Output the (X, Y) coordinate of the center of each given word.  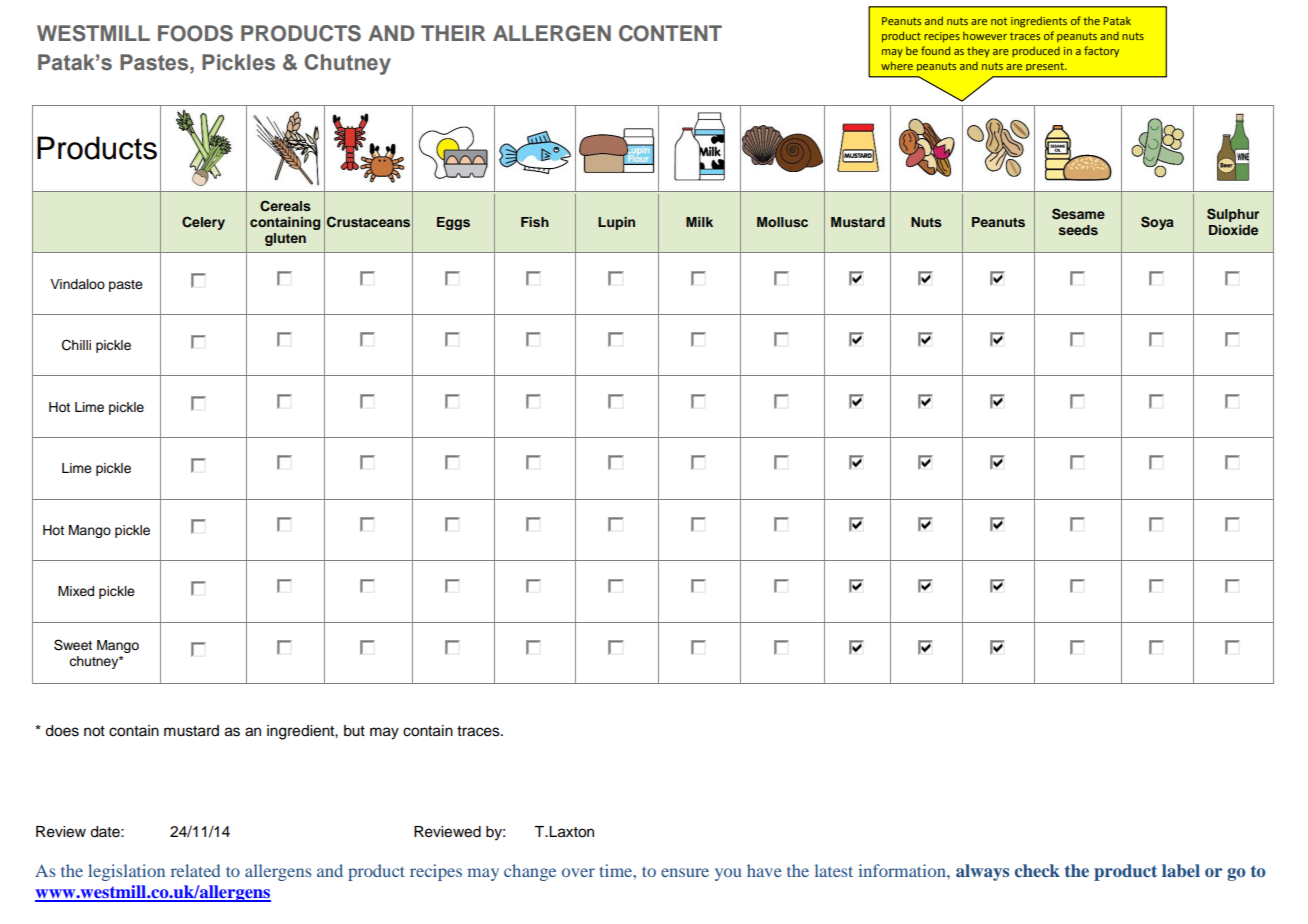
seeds (1078, 230)
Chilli (76, 345)
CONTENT (670, 33)
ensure (685, 872)
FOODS (195, 33)
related (195, 870)
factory (1101, 51)
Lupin (616, 223)
